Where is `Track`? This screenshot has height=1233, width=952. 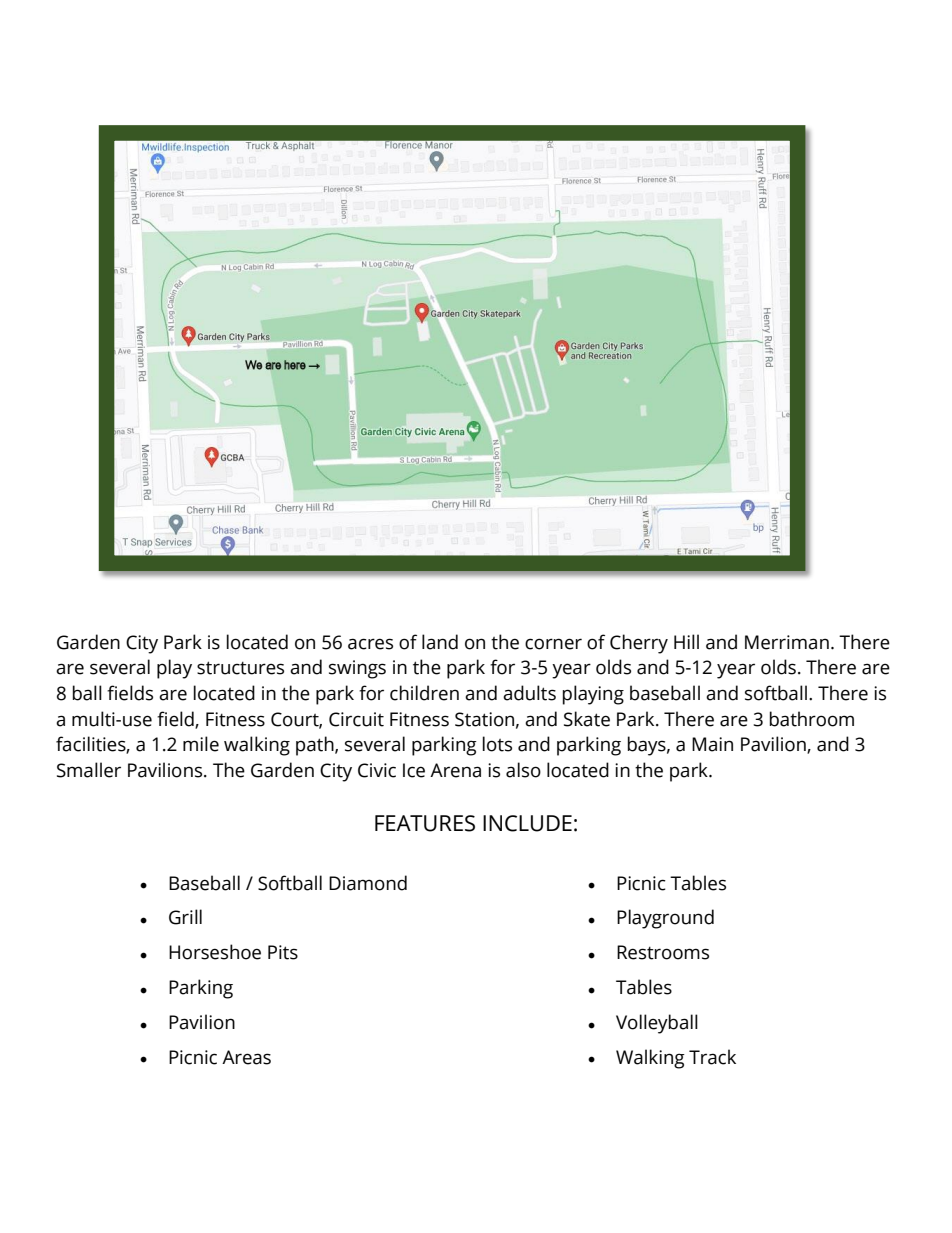
Track is located at coordinates (712, 1057).
